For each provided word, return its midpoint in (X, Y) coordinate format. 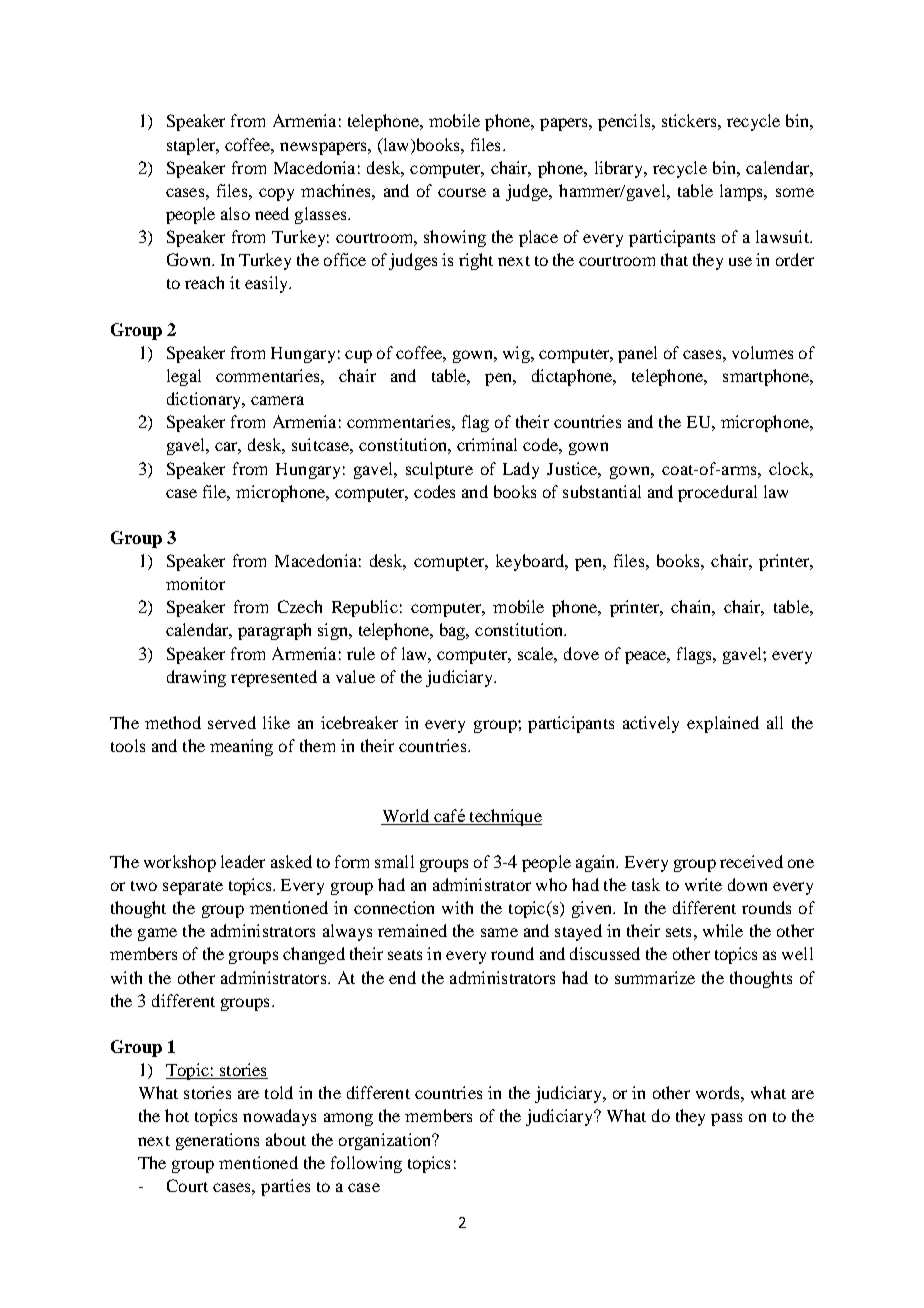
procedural (717, 493)
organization (386, 1141)
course (462, 192)
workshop (180, 863)
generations (217, 1141)
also (235, 213)
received (751, 861)
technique (504, 817)
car (228, 448)
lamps (742, 192)
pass (726, 1119)
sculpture (439, 470)
